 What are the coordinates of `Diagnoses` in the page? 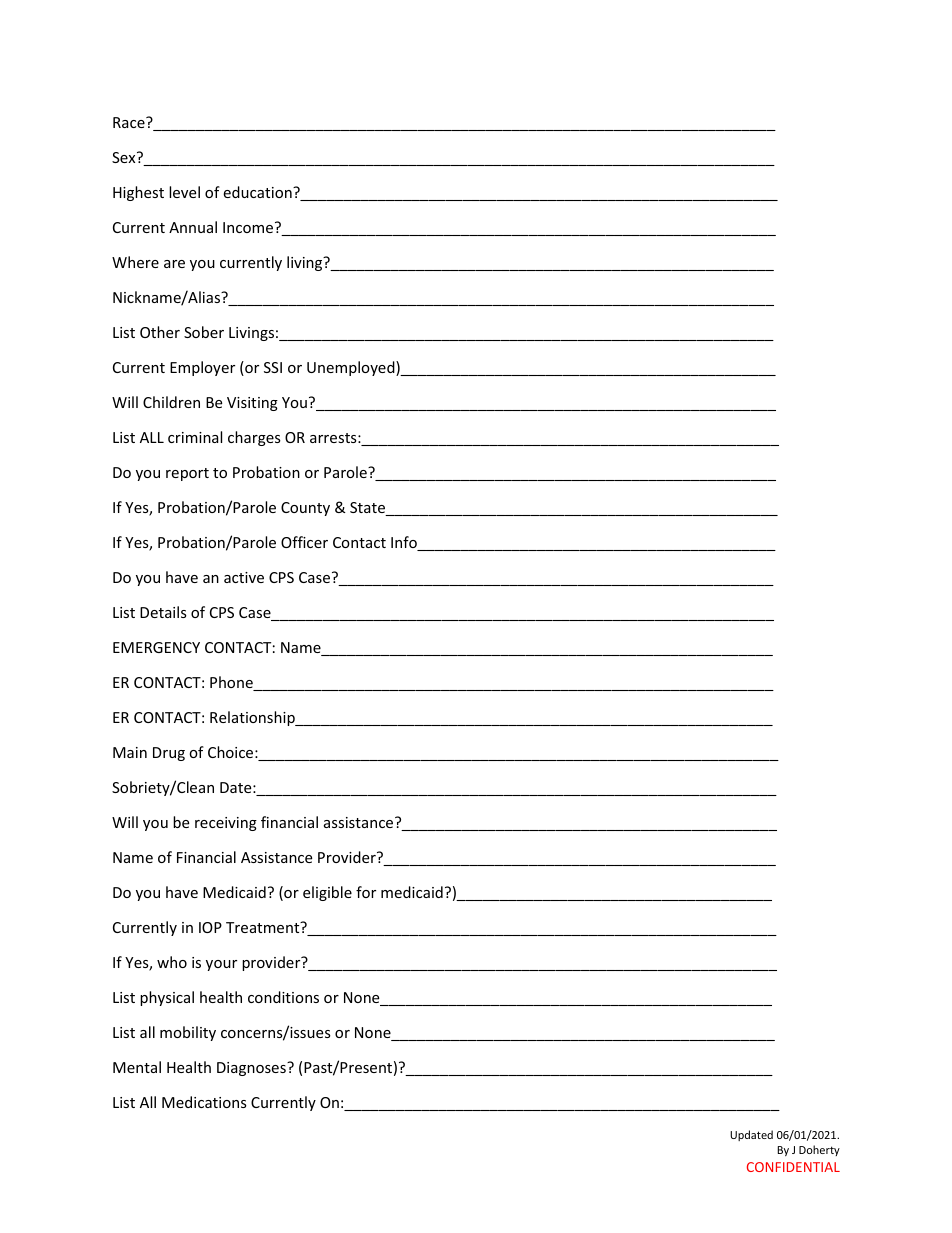 It's located at (252, 1069).
